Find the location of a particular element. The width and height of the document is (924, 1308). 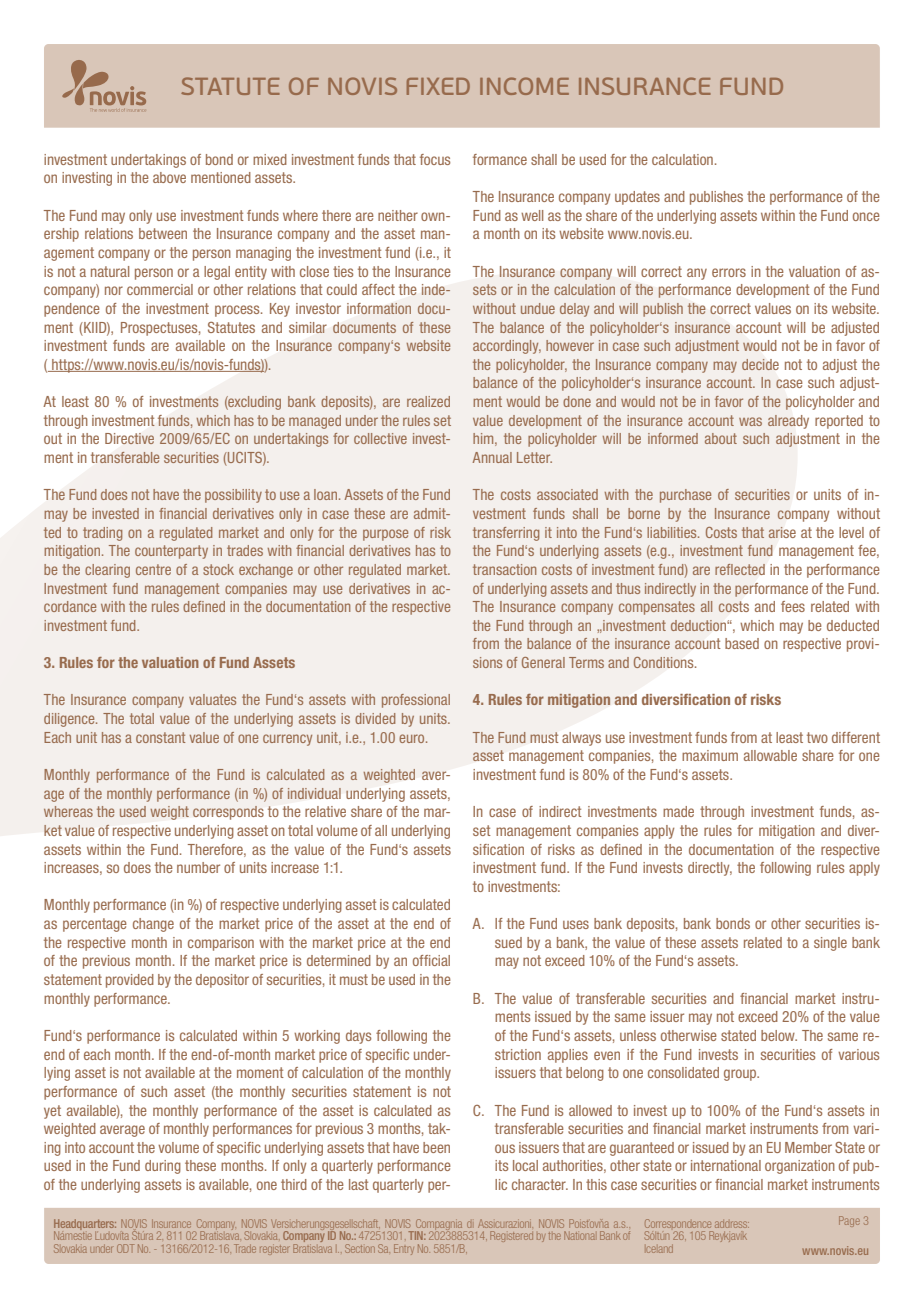

ODT is located at coordinates (125, 1248).
